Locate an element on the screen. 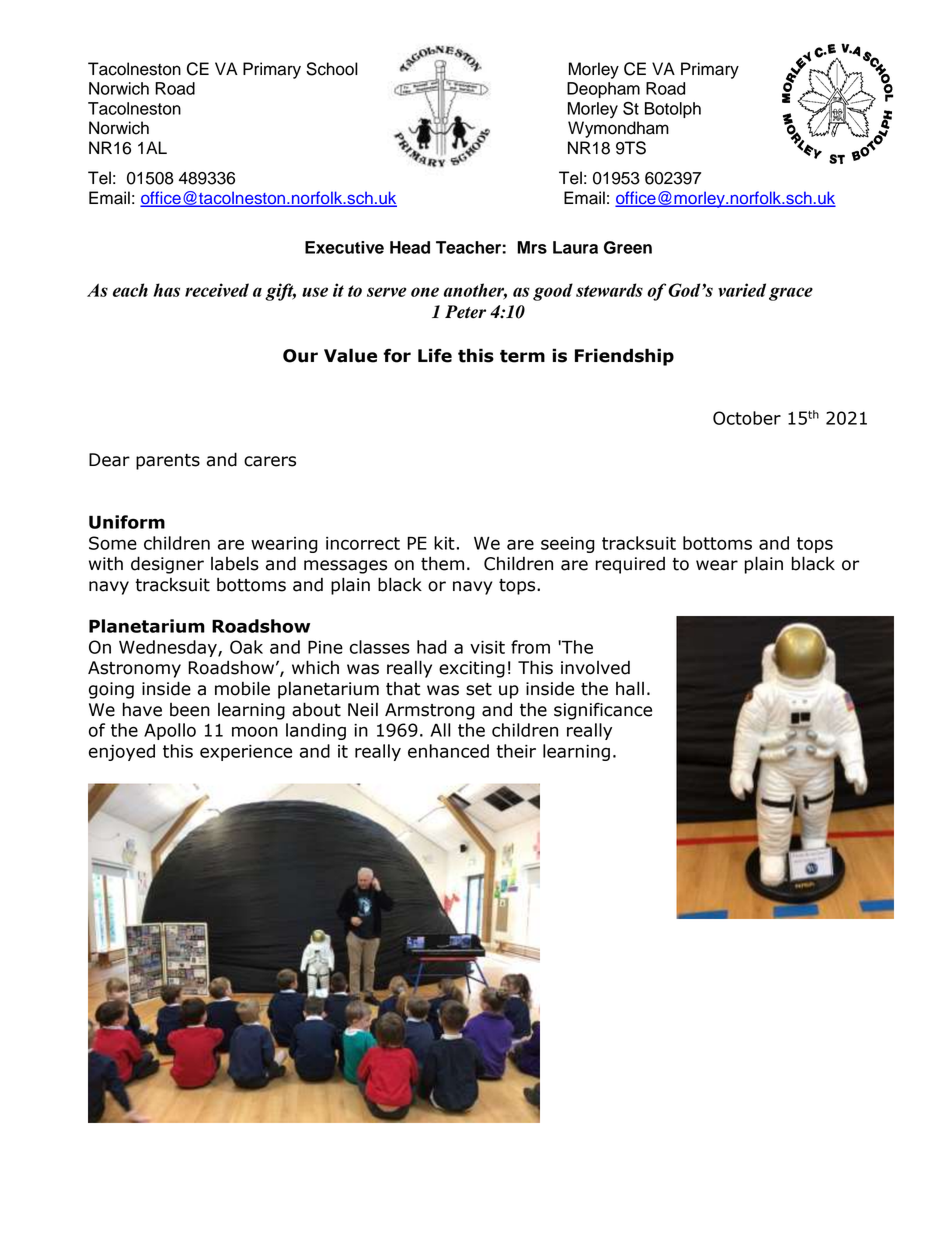 The image size is (952, 1233). Apollo is located at coordinates (170, 731).
